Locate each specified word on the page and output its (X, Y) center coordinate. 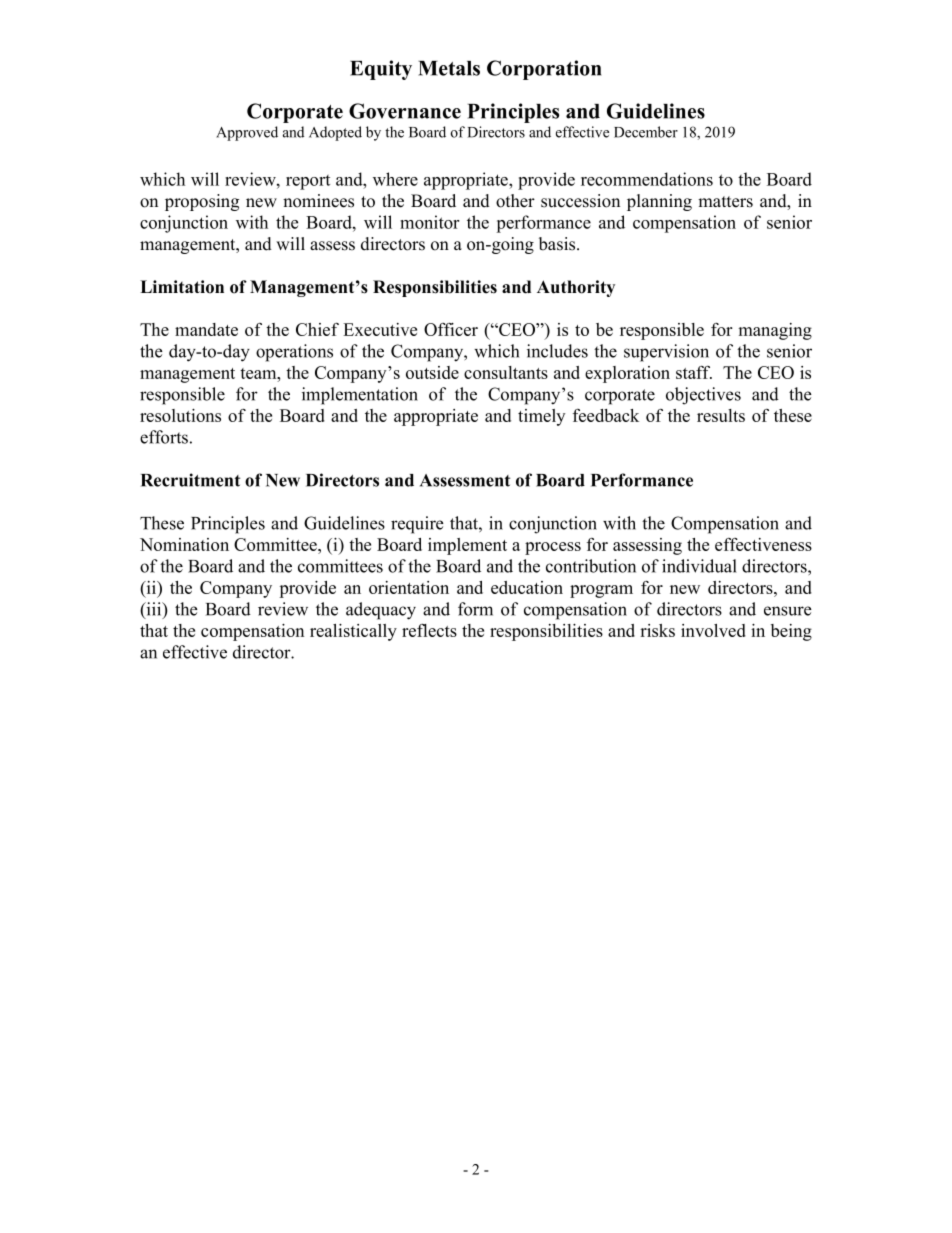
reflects (429, 630)
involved (713, 630)
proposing (202, 202)
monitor (430, 222)
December (646, 132)
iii (154, 610)
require (417, 525)
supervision (666, 353)
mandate (206, 329)
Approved (247, 133)
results (721, 415)
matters (725, 202)
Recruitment (190, 480)
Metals (449, 68)
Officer (451, 329)
